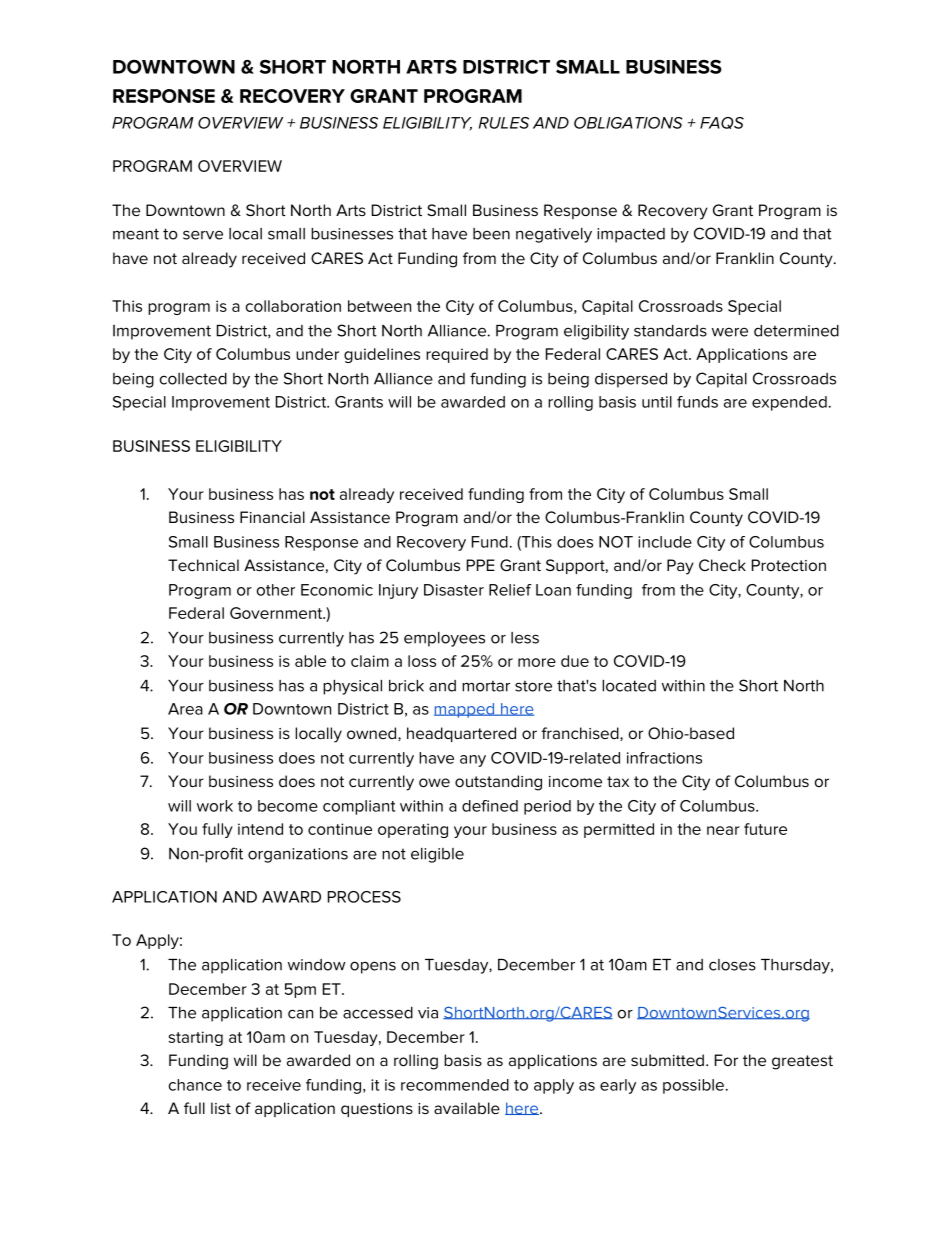 Image resolution: width=952 pixels, height=1233 pixels. What do you see at coordinates (722, 123) in the document?
I see `FAQS` at bounding box center [722, 123].
